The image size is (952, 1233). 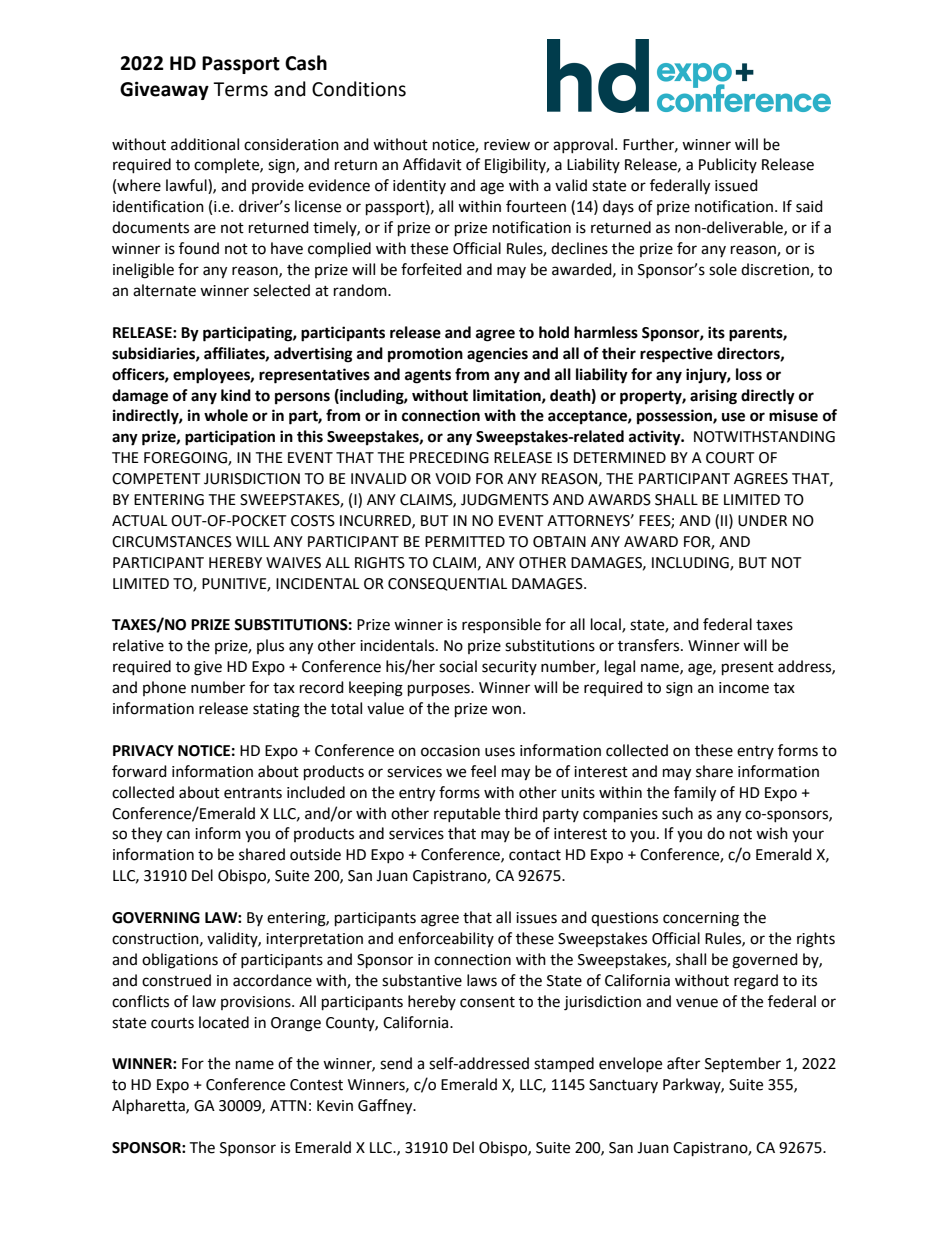 What do you see at coordinates (728, 165) in the screenshot?
I see `Publicity` at bounding box center [728, 165].
